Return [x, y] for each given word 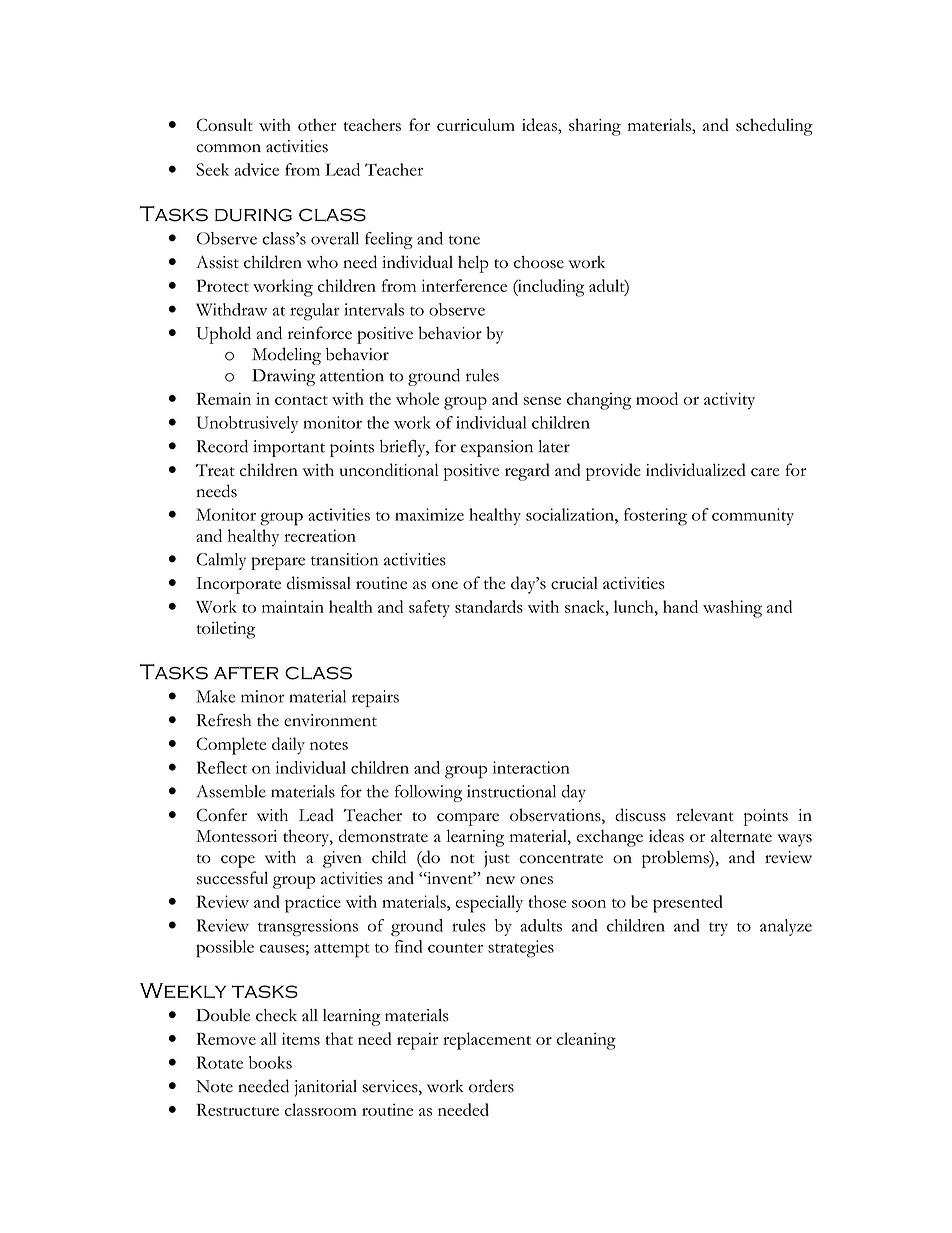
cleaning [586, 1041]
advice [256, 169]
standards [489, 606]
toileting [226, 630]
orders [491, 1086]
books [270, 1062]
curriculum [476, 124]
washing [732, 609]
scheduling [774, 127]
